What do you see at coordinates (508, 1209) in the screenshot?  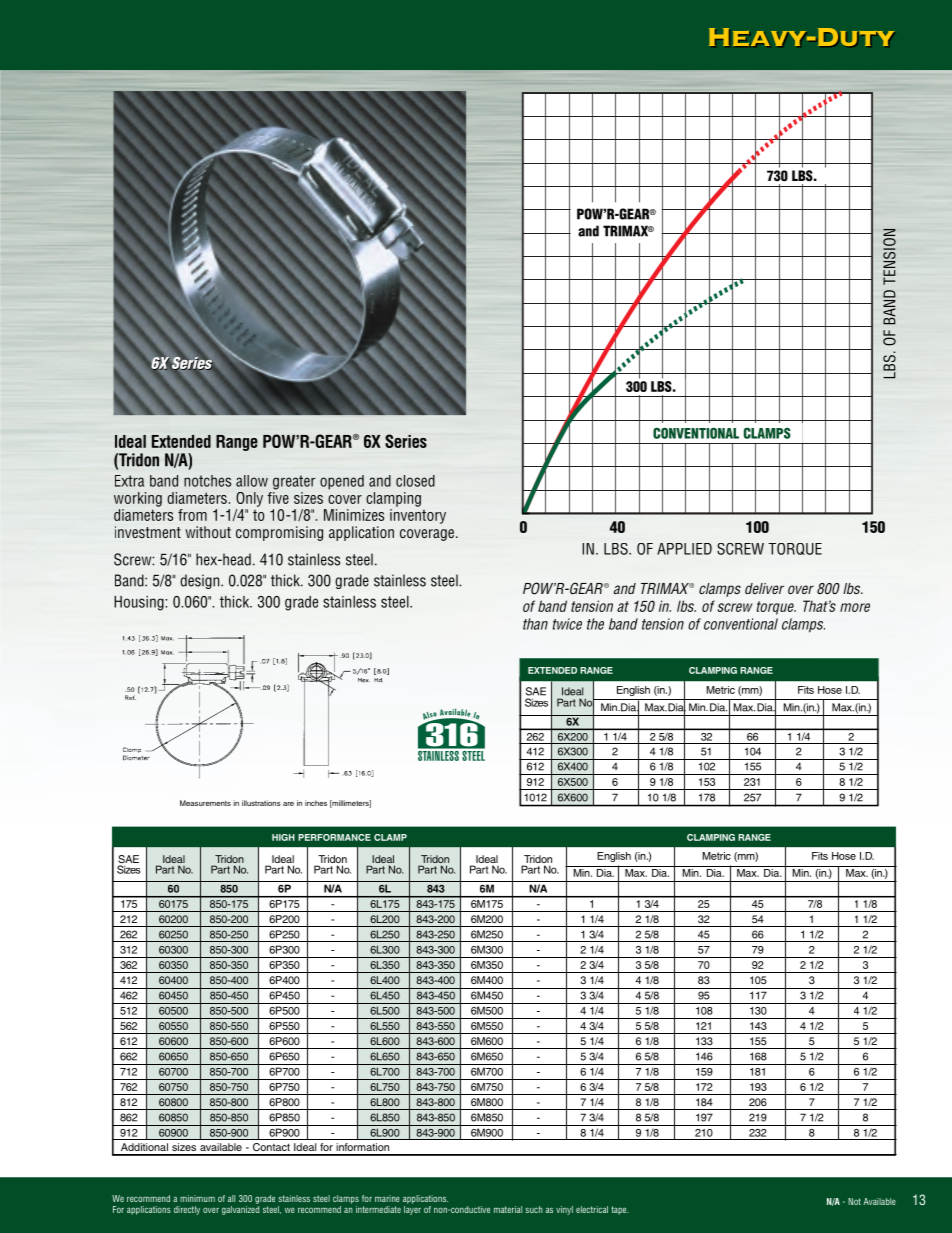 I see `material` at bounding box center [508, 1209].
